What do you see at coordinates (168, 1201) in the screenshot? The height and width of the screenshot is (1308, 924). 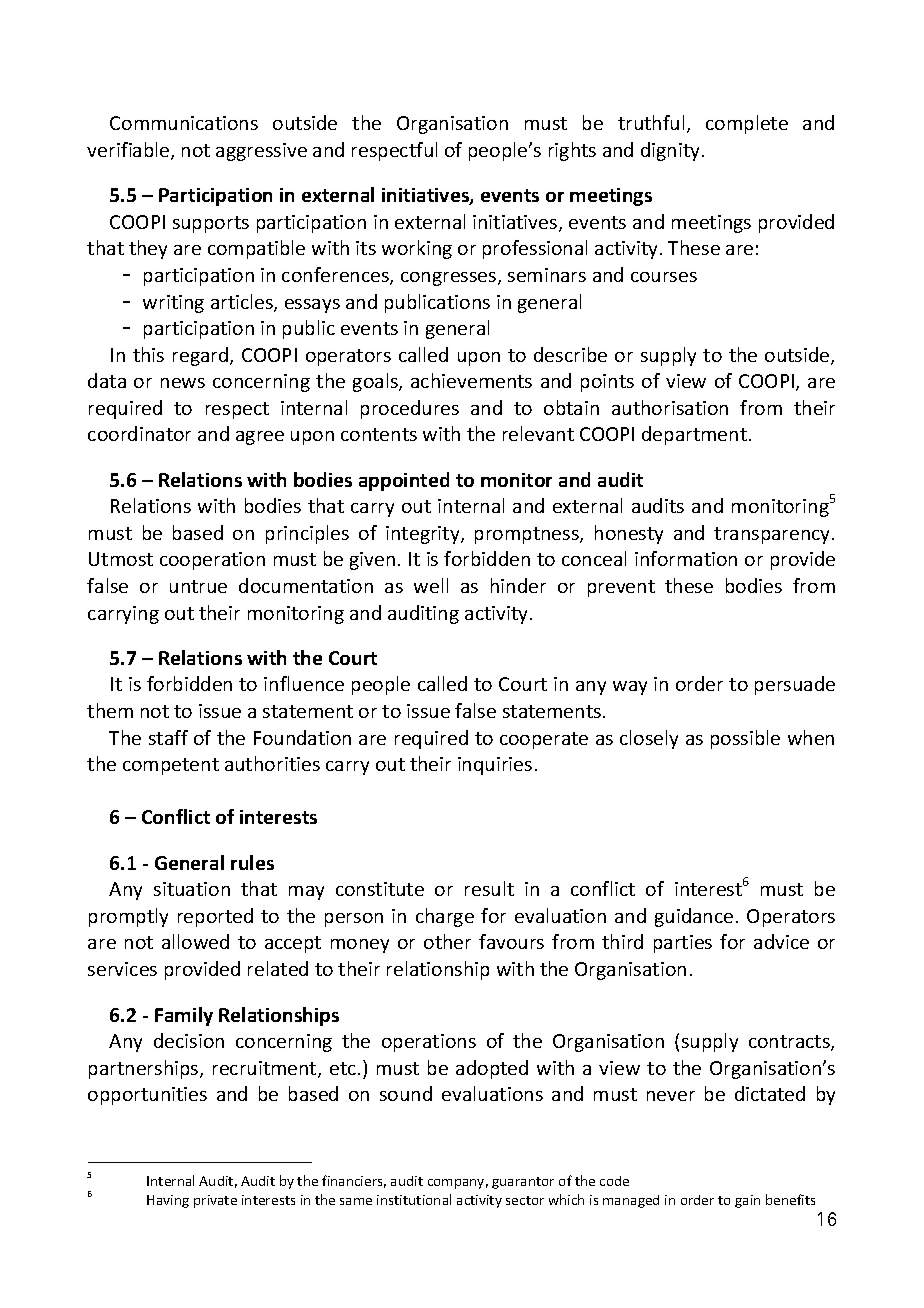 I see `Having` at bounding box center [168, 1201].
